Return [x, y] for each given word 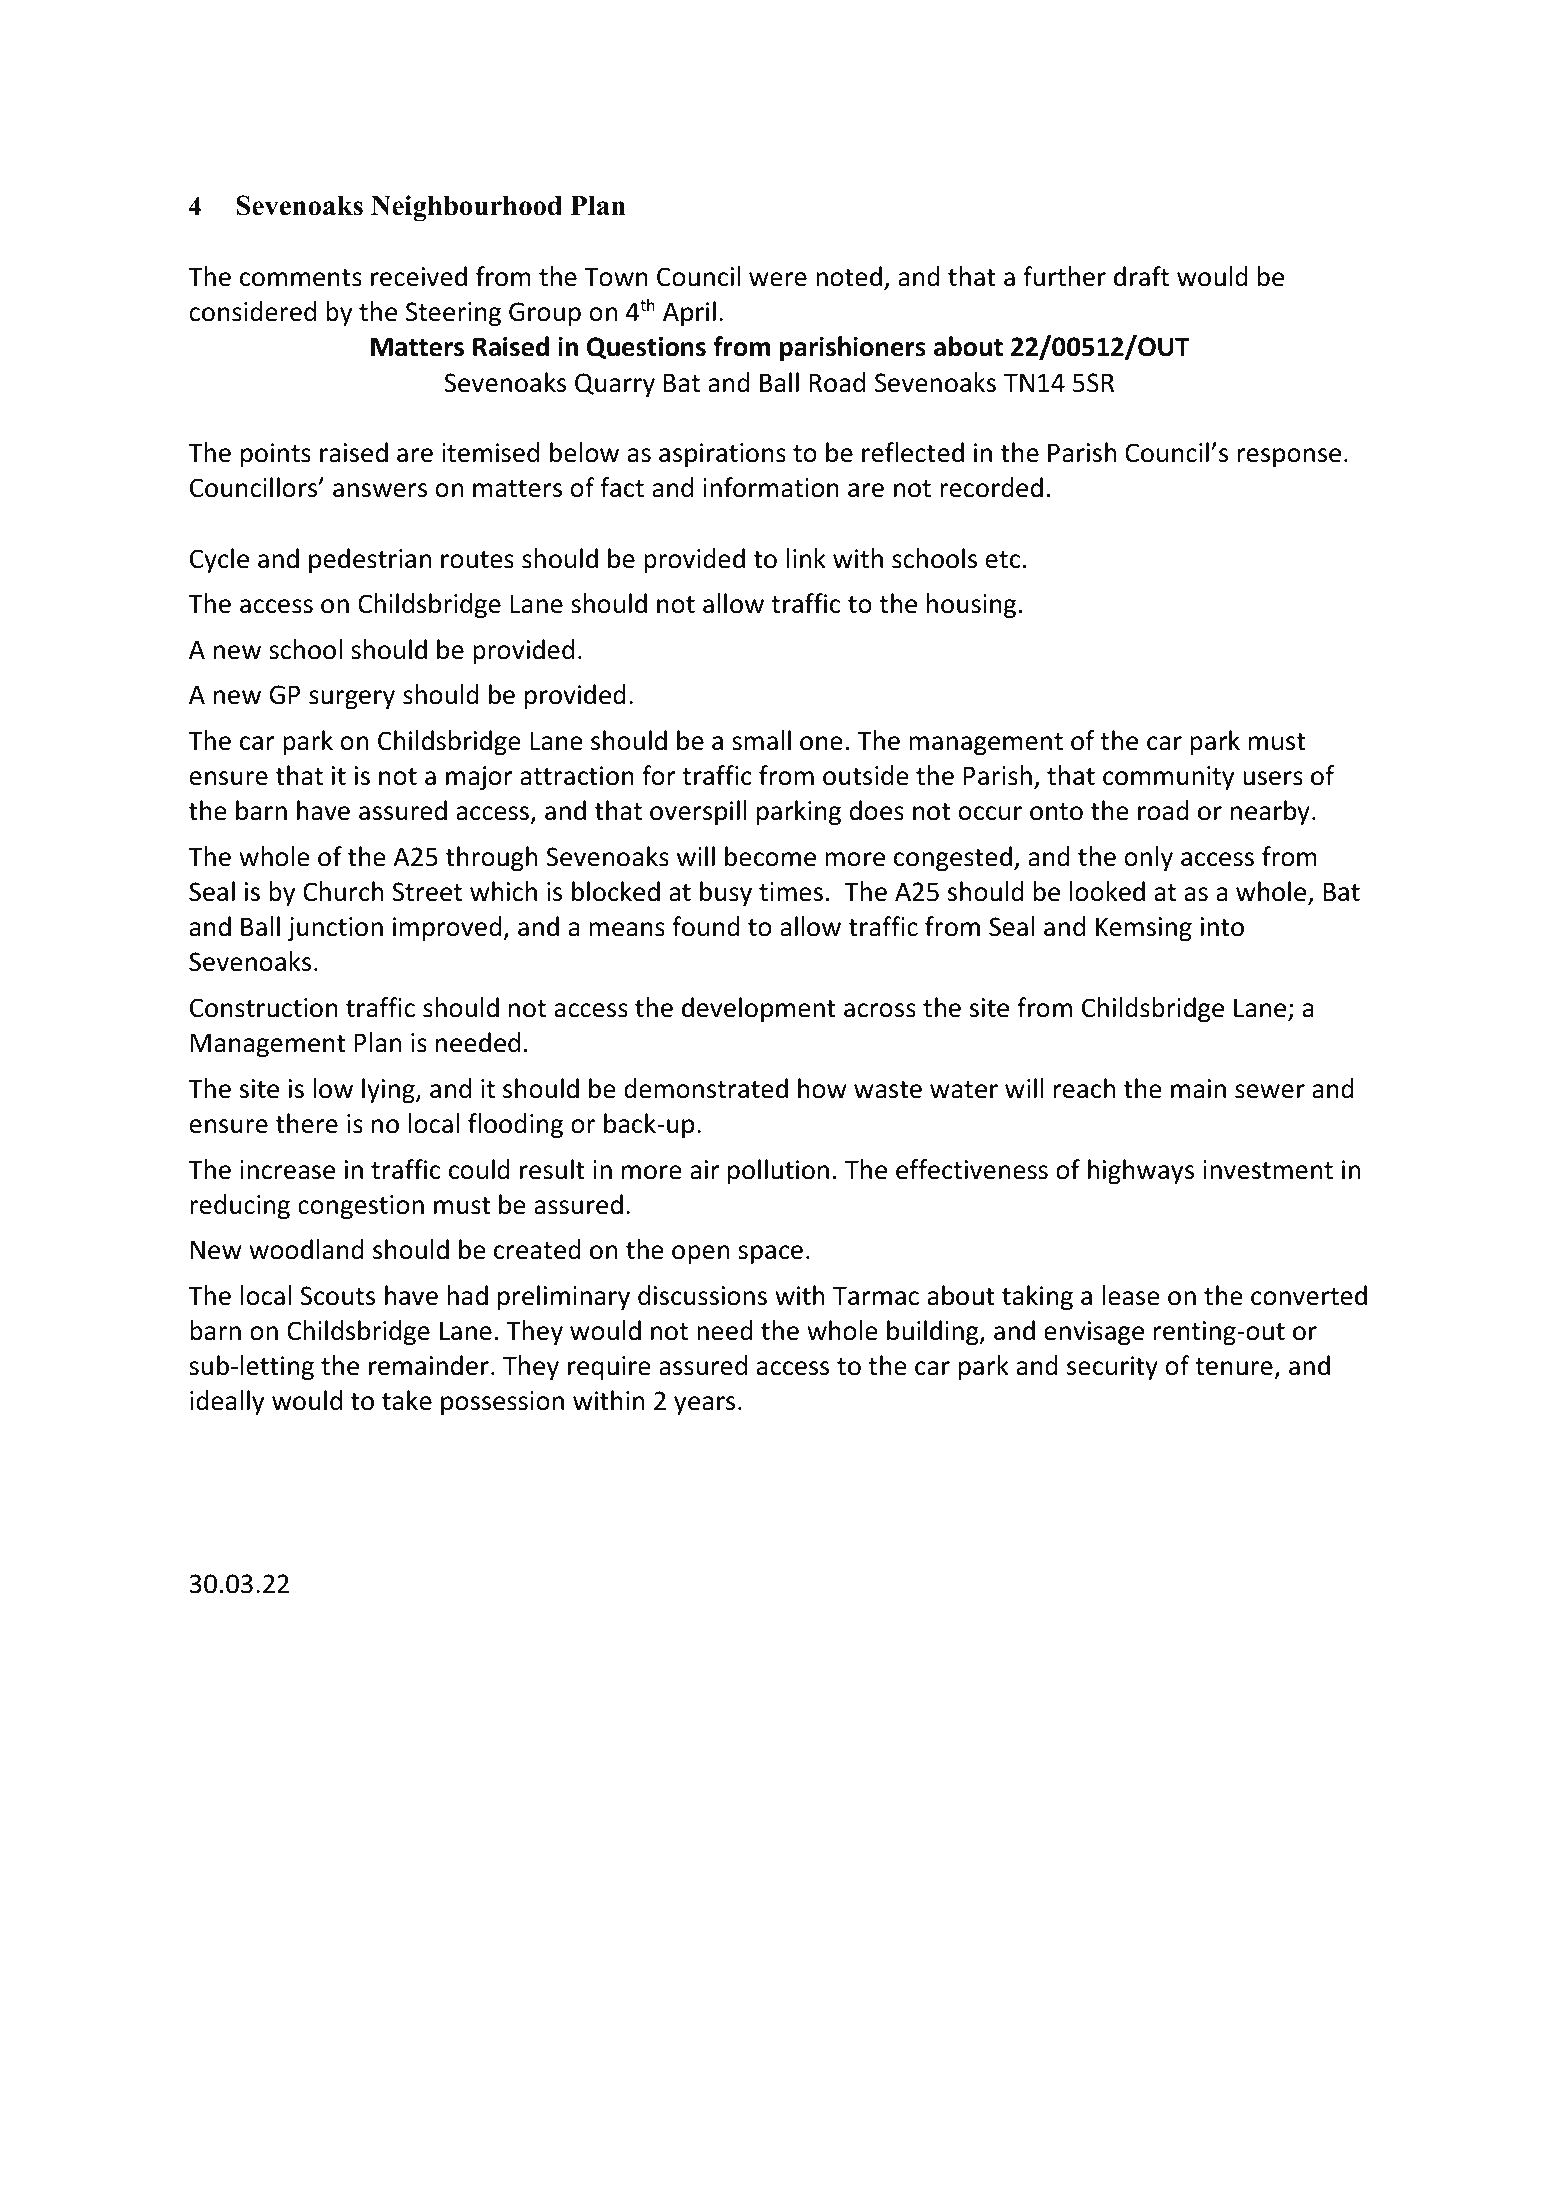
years [704, 1405]
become [770, 856]
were [778, 279]
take [407, 1400]
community [1169, 778]
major [479, 778]
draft [1141, 276]
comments [301, 278]
